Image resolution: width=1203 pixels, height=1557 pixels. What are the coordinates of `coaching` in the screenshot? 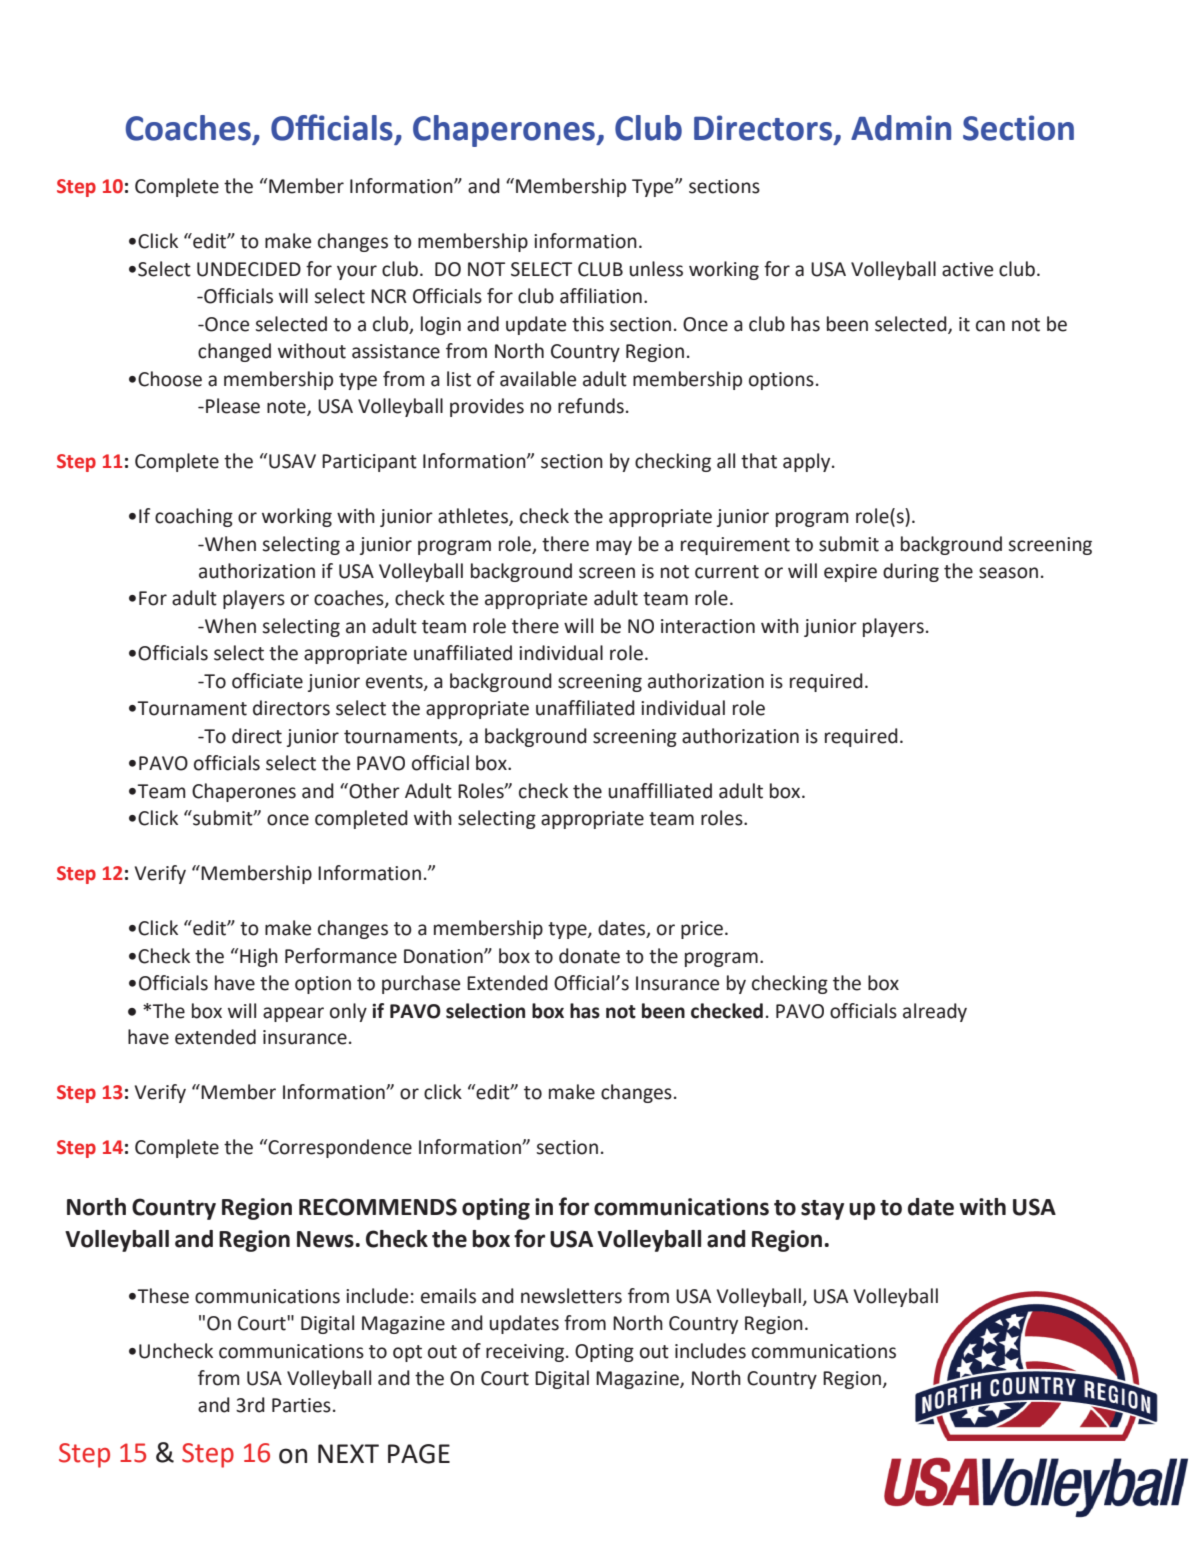 It's located at (194, 517).
